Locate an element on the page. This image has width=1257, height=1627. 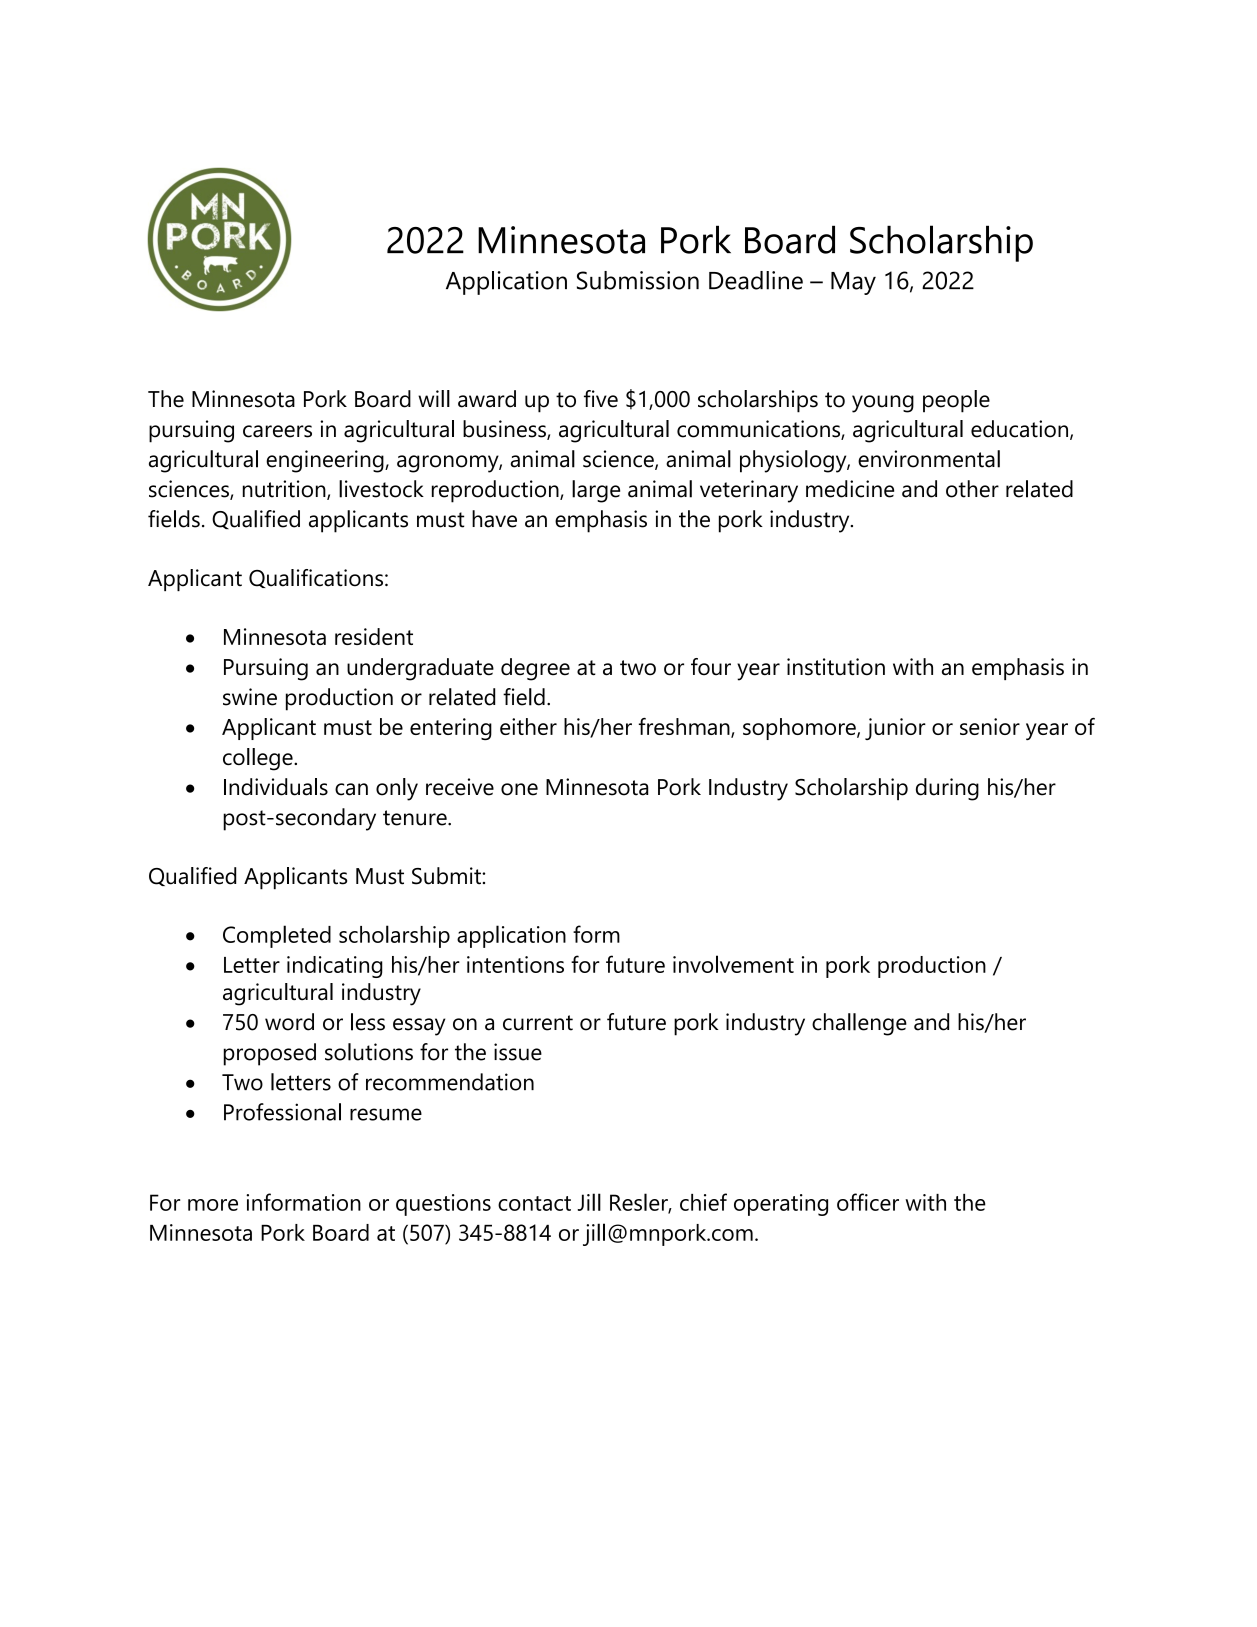
freshman is located at coordinates (685, 728).
